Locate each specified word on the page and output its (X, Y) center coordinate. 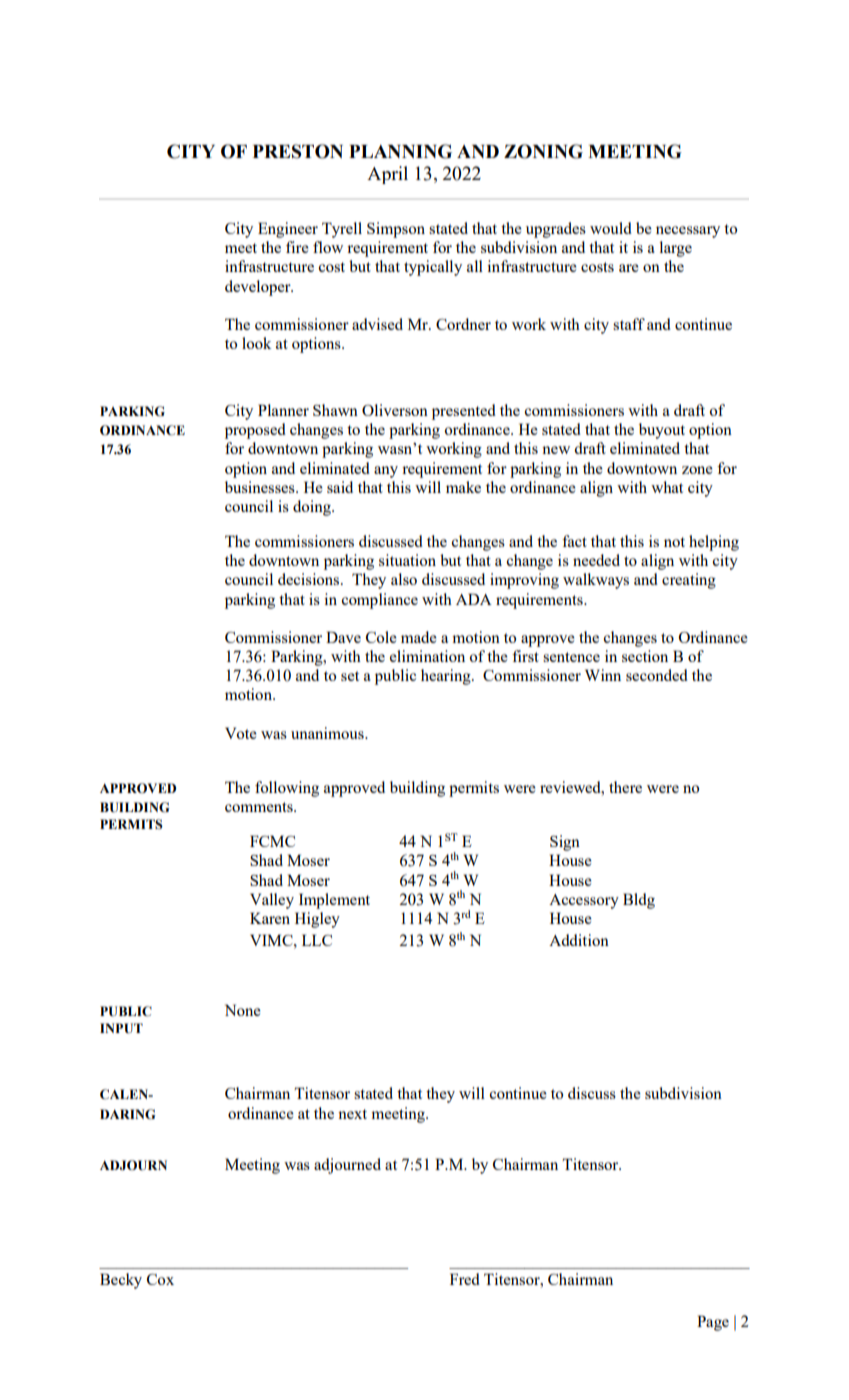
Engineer (288, 230)
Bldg (639, 901)
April (387, 175)
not (674, 542)
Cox (160, 1279)
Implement (334, 901)
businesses (261, 487)
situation (407, 560)
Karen (270, 918)
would (611, 228)
